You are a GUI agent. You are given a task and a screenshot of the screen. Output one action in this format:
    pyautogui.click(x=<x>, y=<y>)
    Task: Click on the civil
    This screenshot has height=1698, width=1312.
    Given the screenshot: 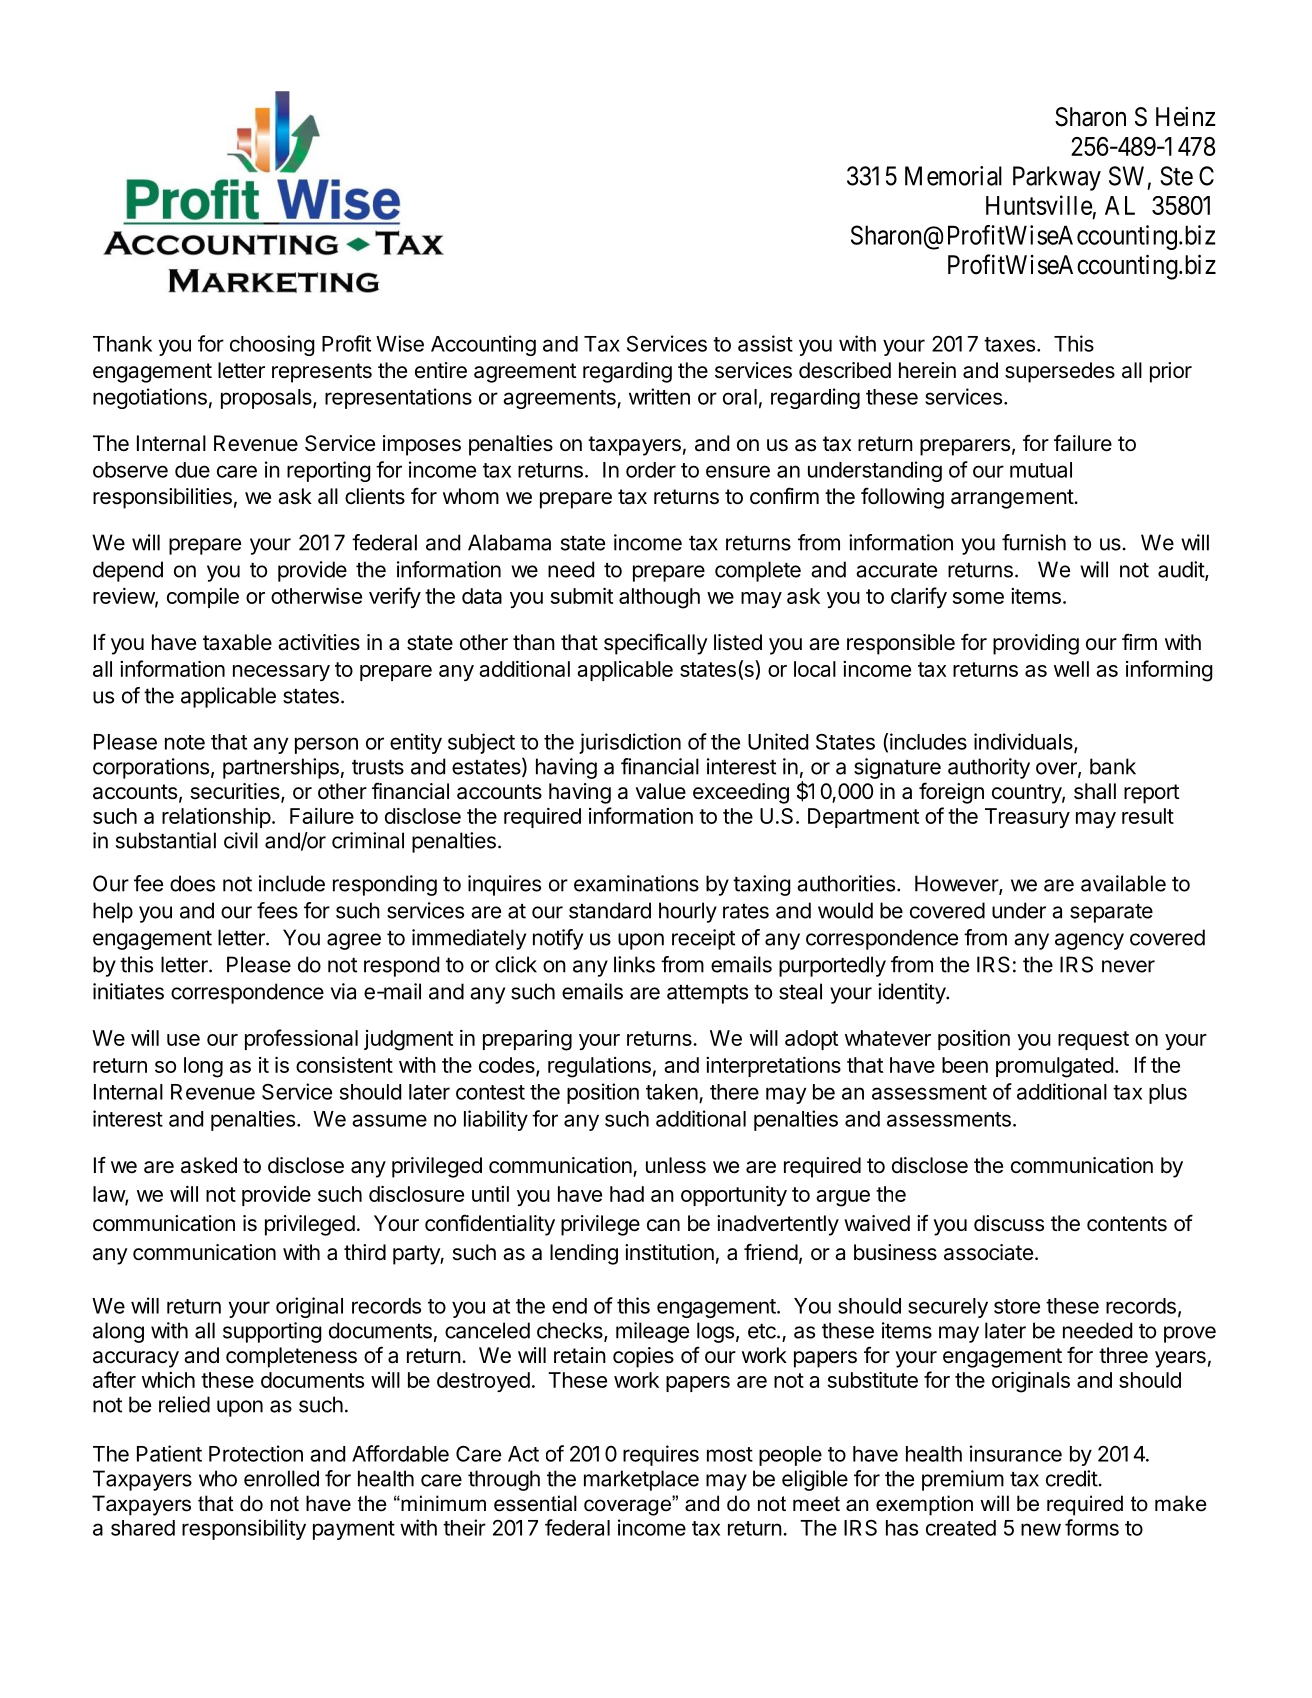 What is the action you would take?
    pyautogui.click(x=241, y=840)
